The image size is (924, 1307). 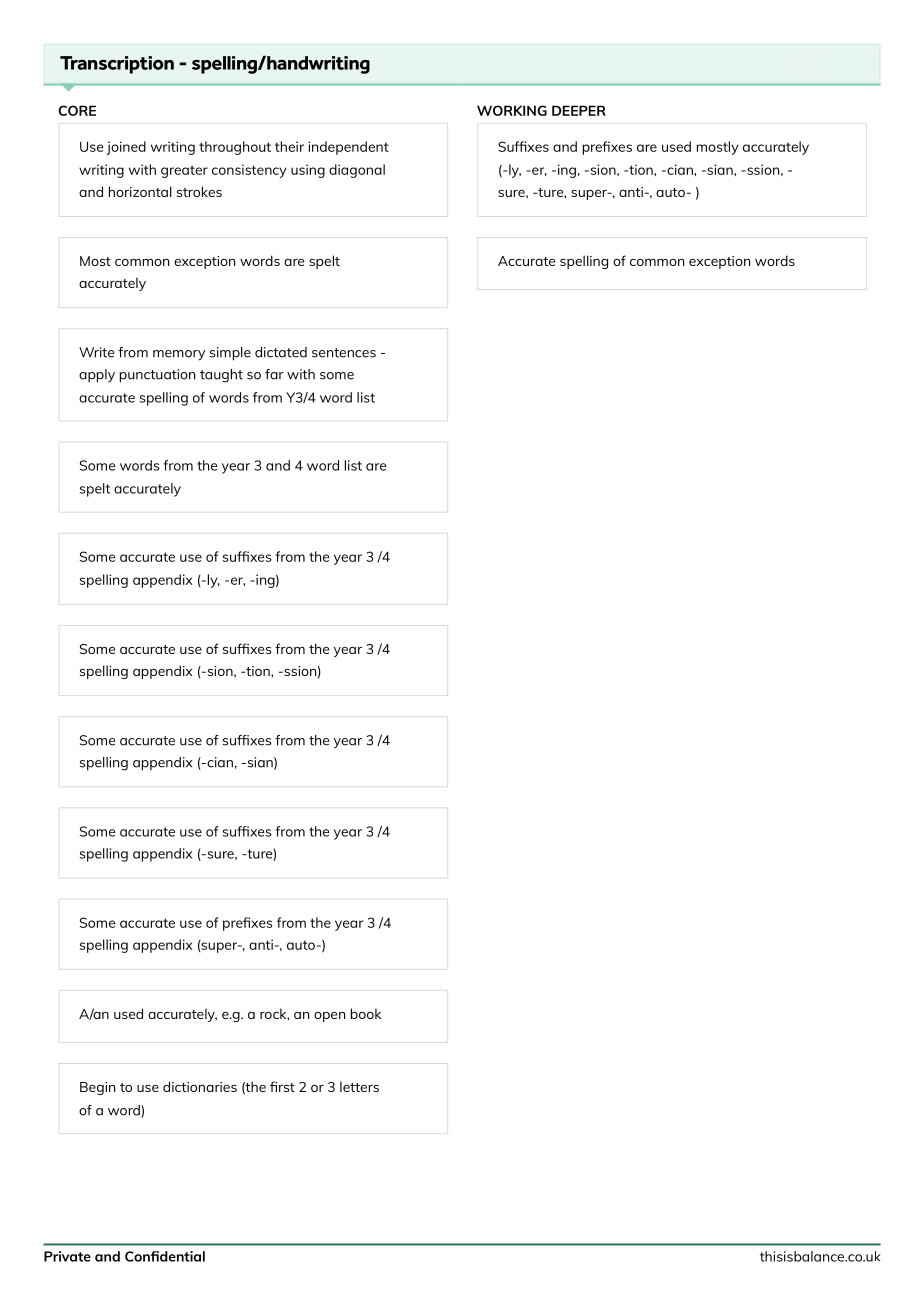 I want to click on far, so click(x=274, y=374).
